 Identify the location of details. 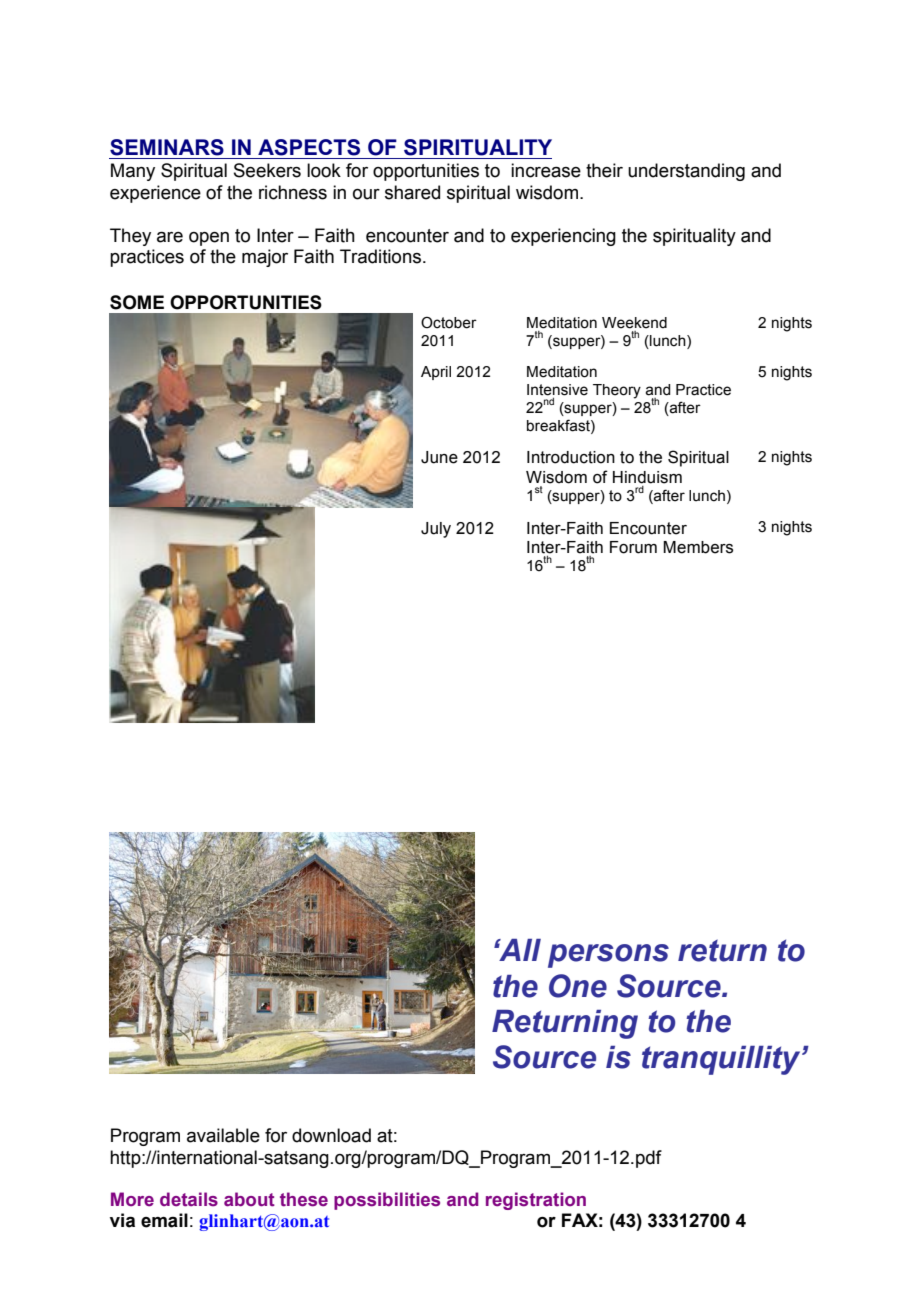
(189, 1199).
